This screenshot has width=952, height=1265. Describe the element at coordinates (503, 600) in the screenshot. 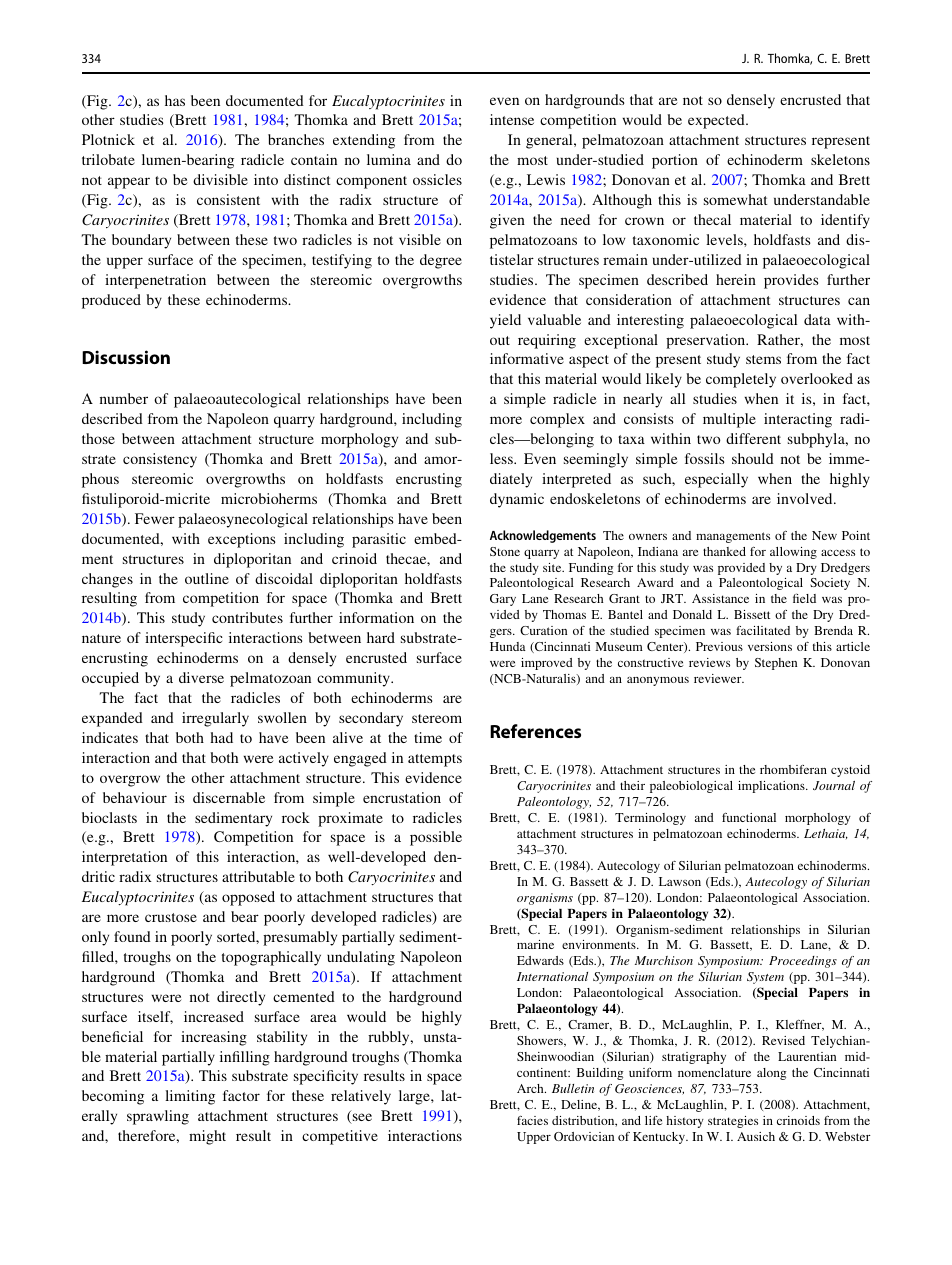

I see `Gary` at that location.
